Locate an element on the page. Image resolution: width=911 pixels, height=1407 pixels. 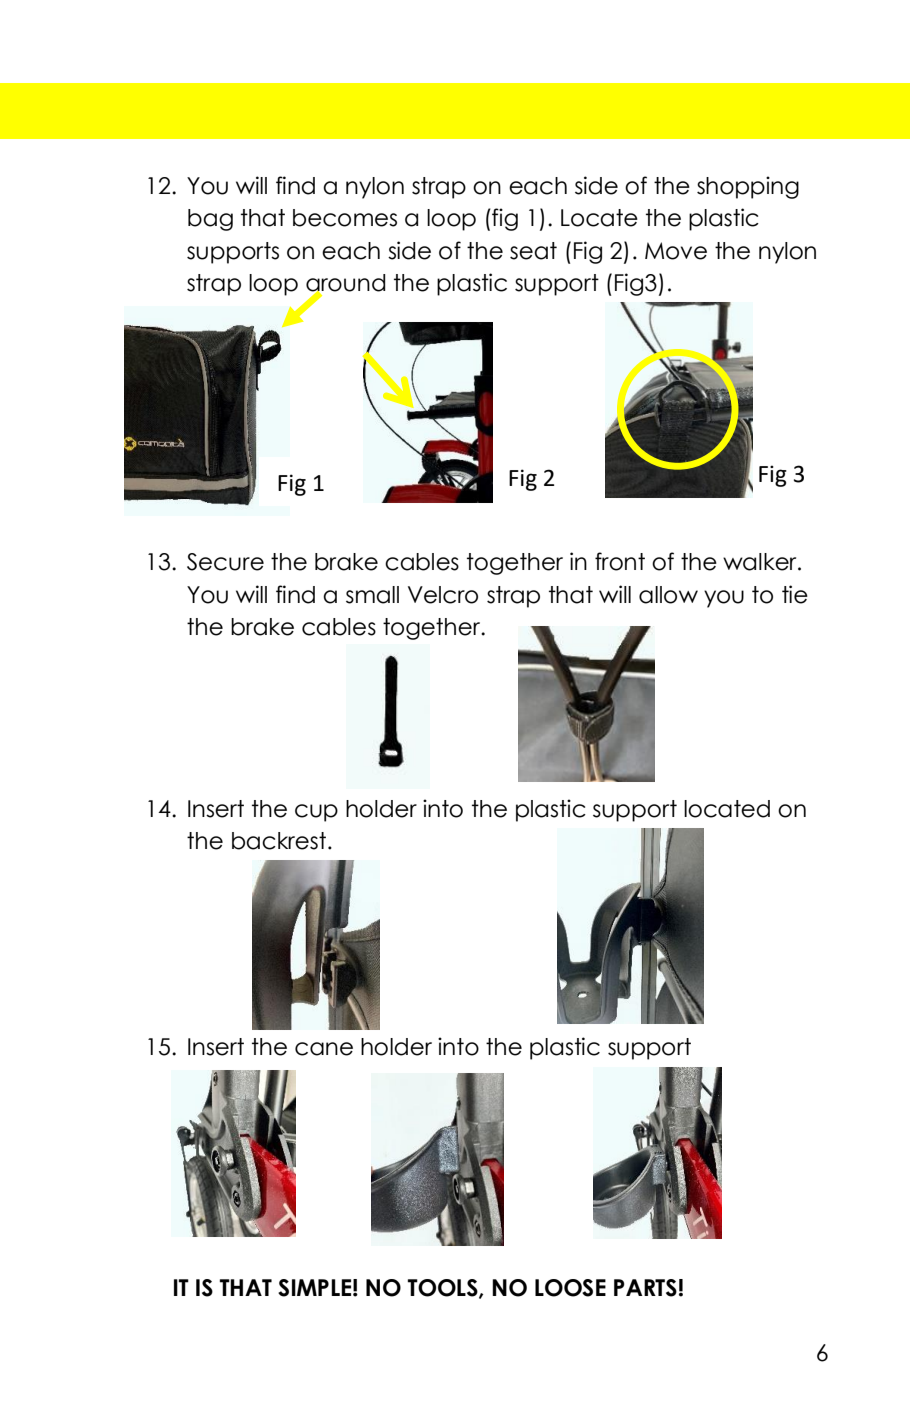
cup is located at coordinates (316, 813).
